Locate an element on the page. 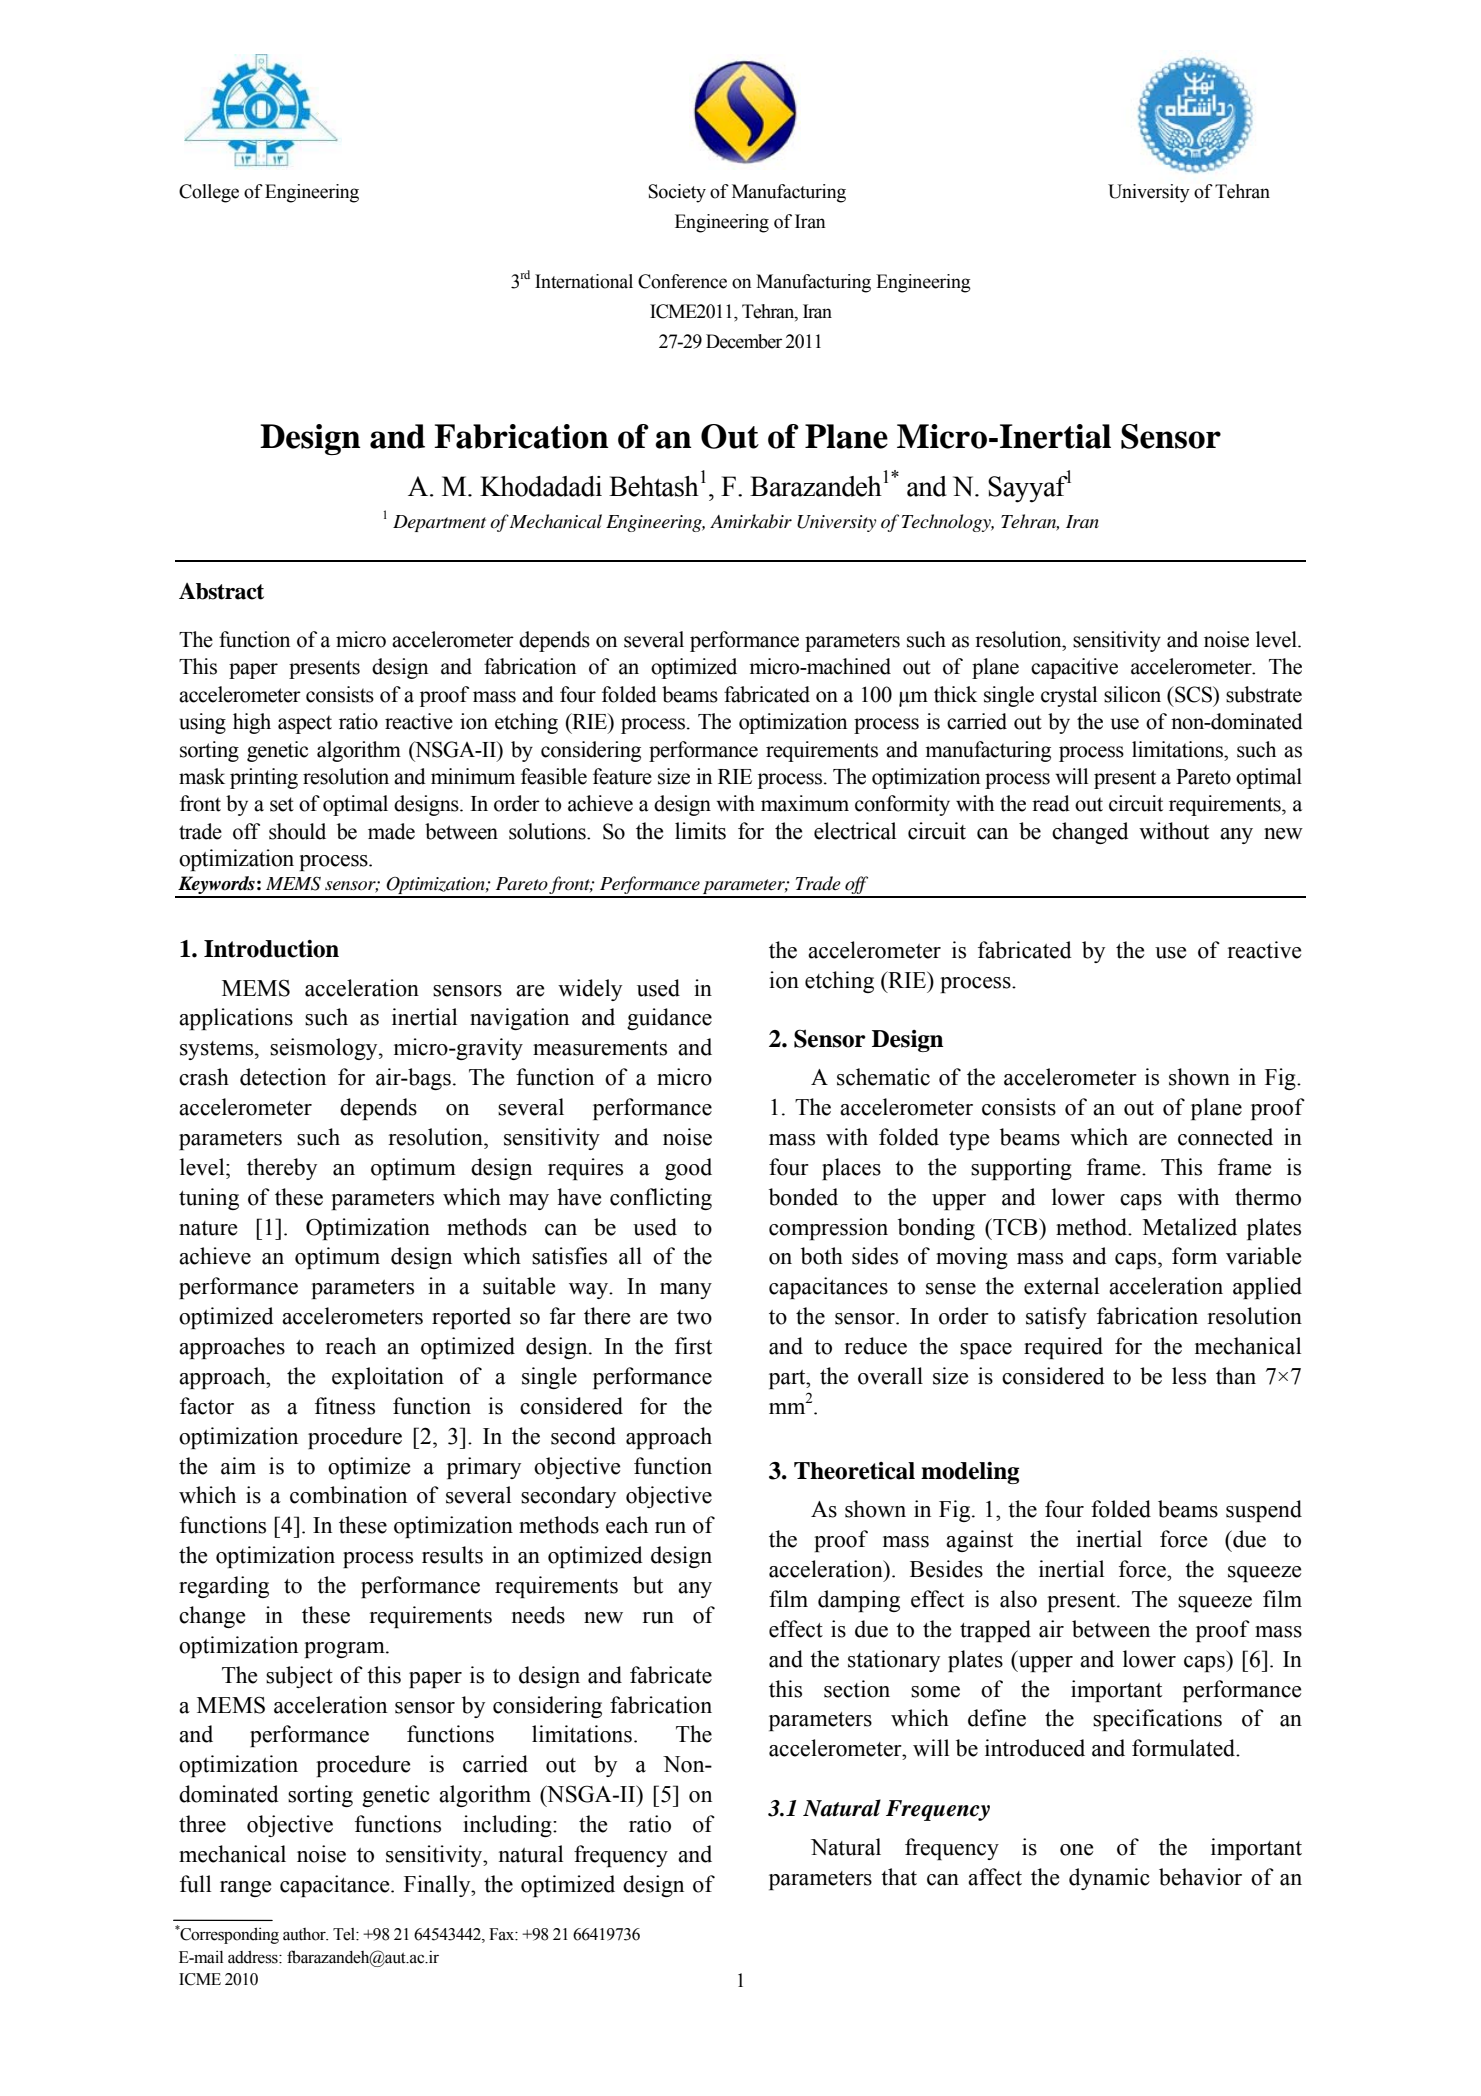  College is located at coordinates (209, 193).
